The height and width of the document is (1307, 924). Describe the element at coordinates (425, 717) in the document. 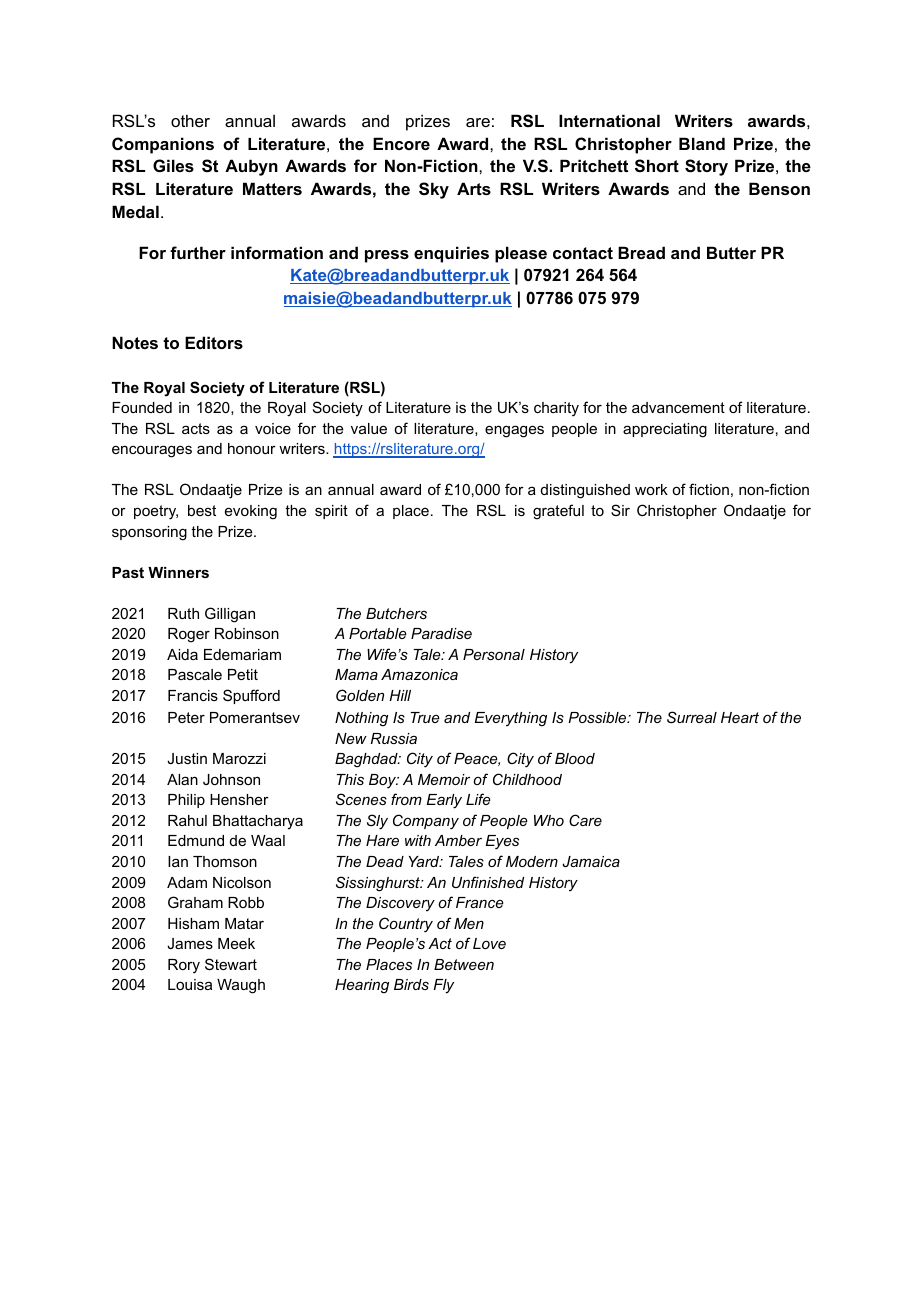

I see `True` at that location.
